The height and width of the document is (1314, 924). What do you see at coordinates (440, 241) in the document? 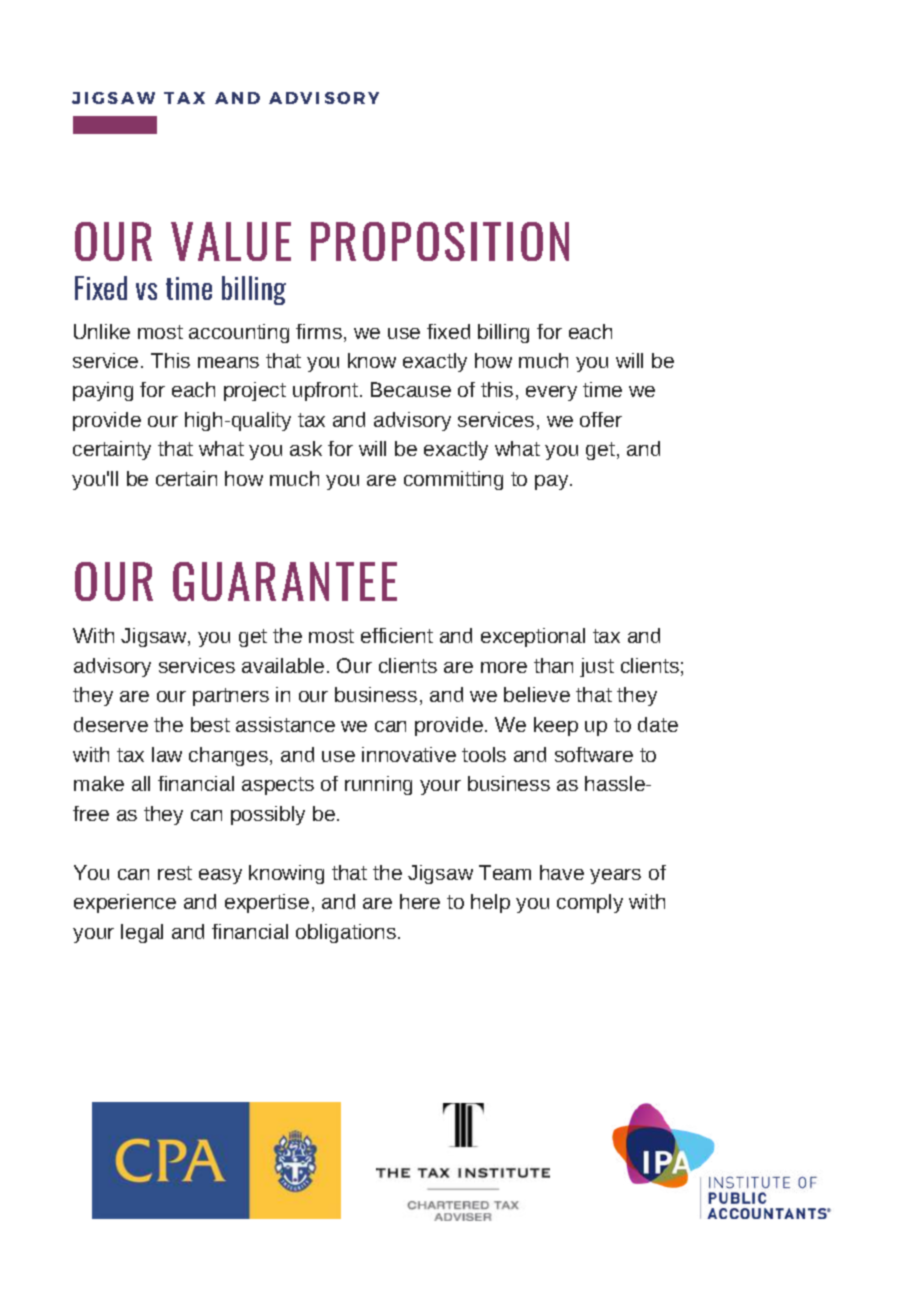
I see `PROPOSITION` at bounding box center [440, 241].
